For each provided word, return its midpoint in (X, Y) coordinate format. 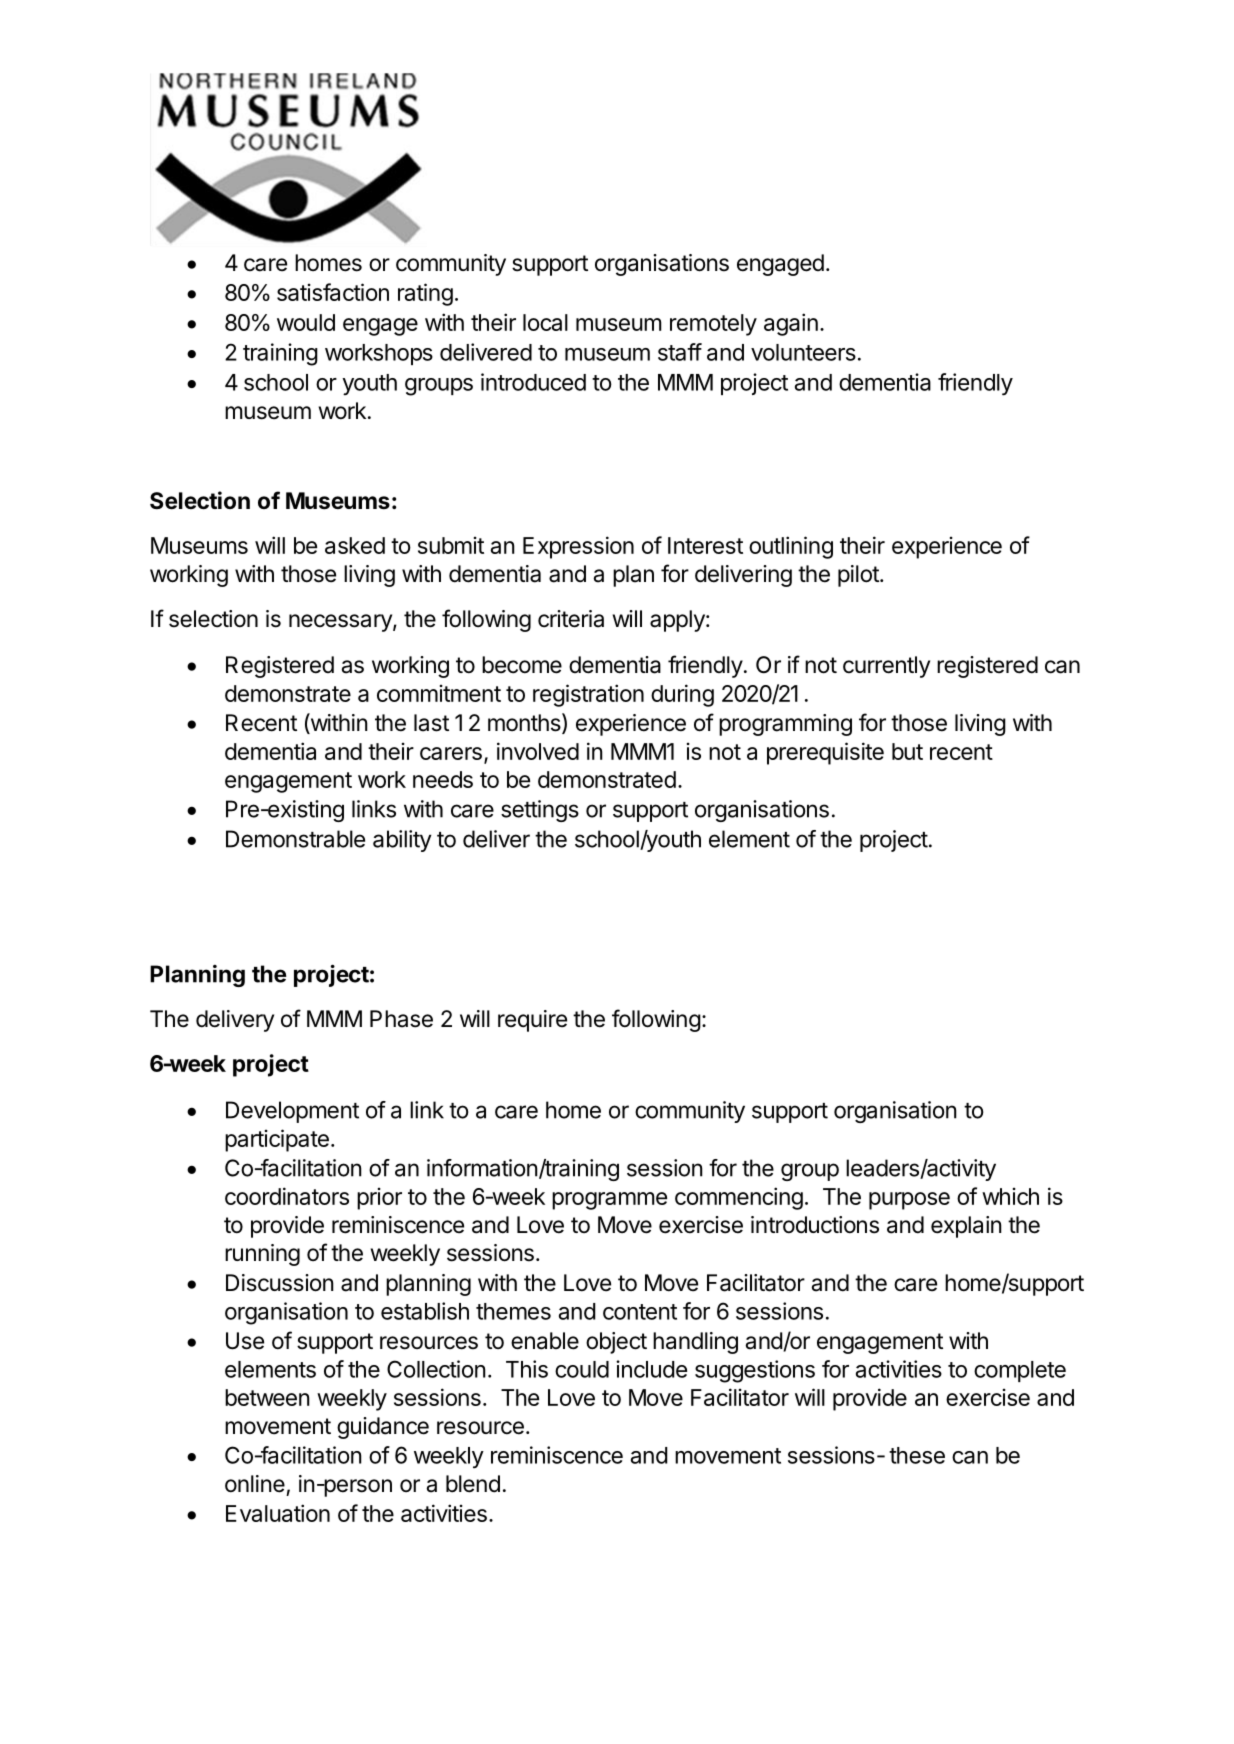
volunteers (803, 352)
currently (886, 667)
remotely (713, 325)
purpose (909, 1201)
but (907, 751)
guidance (383, 1428)
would (306, 322)
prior (379, 1199)
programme (609, 1201)
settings (540, 811)
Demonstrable (295, 839)
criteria (571, 619)
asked (355, 545)
